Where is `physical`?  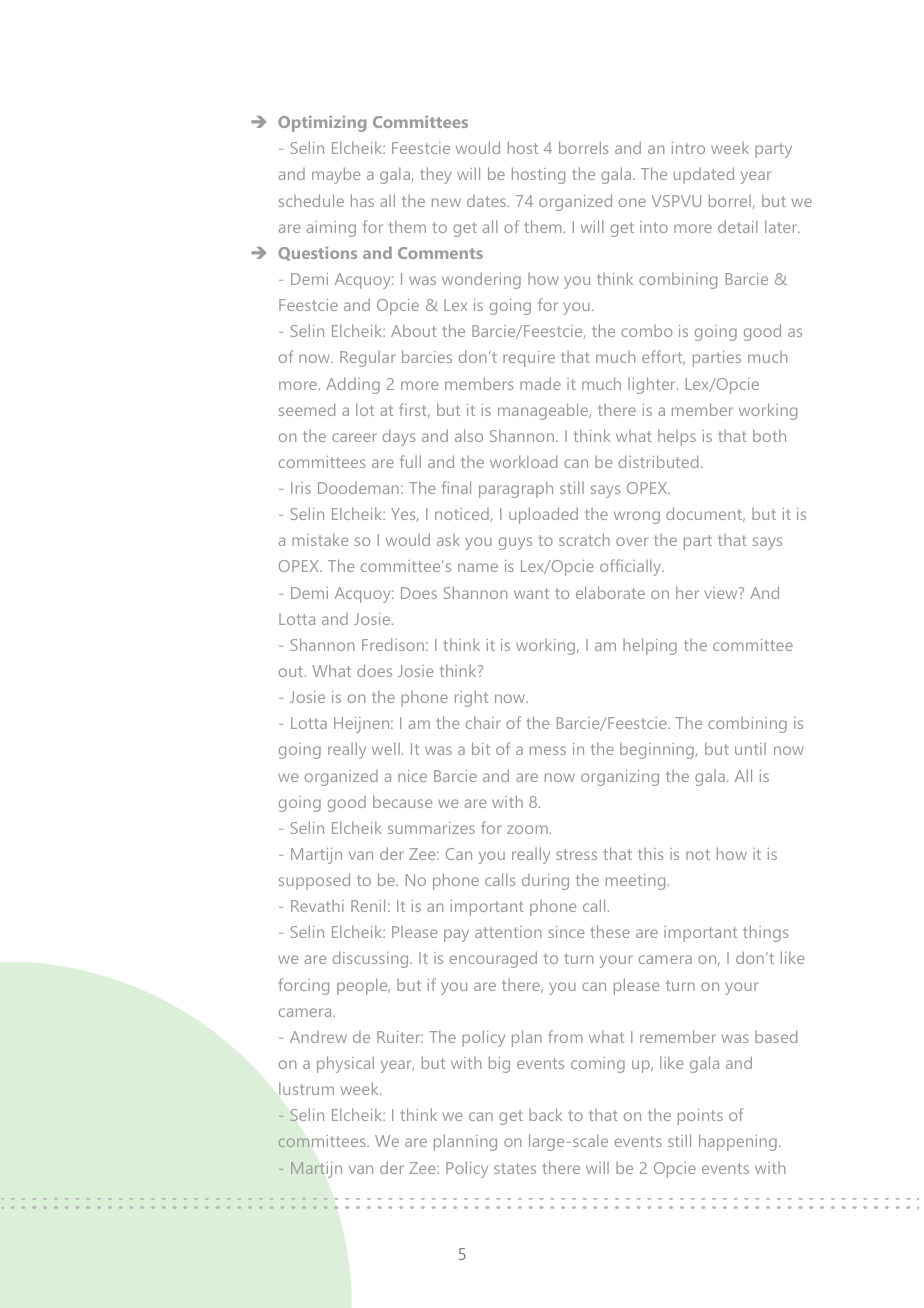 physical is located at coordinates (345, 1064).
